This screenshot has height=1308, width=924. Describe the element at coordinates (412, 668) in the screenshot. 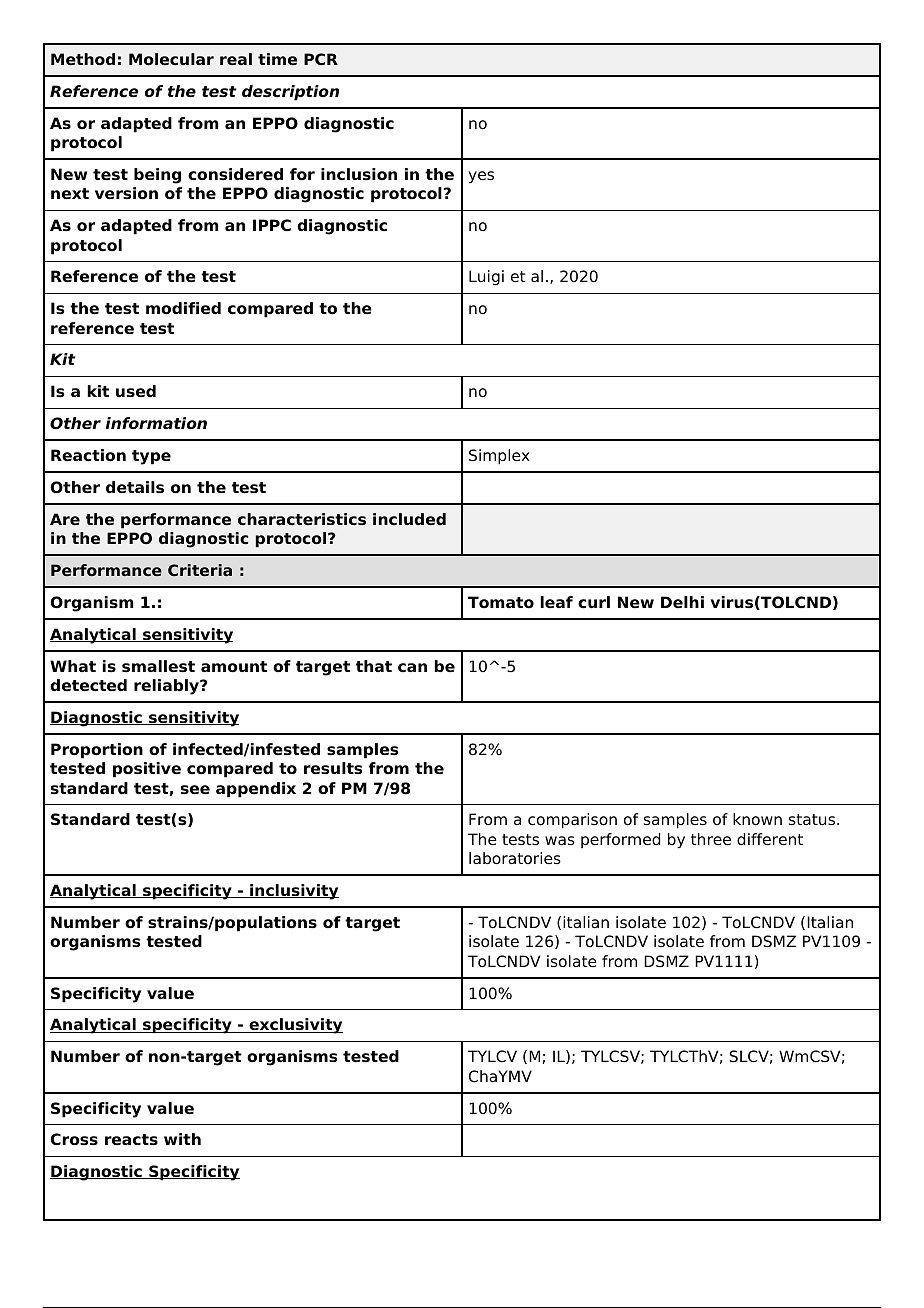

I see `can` at that location.
